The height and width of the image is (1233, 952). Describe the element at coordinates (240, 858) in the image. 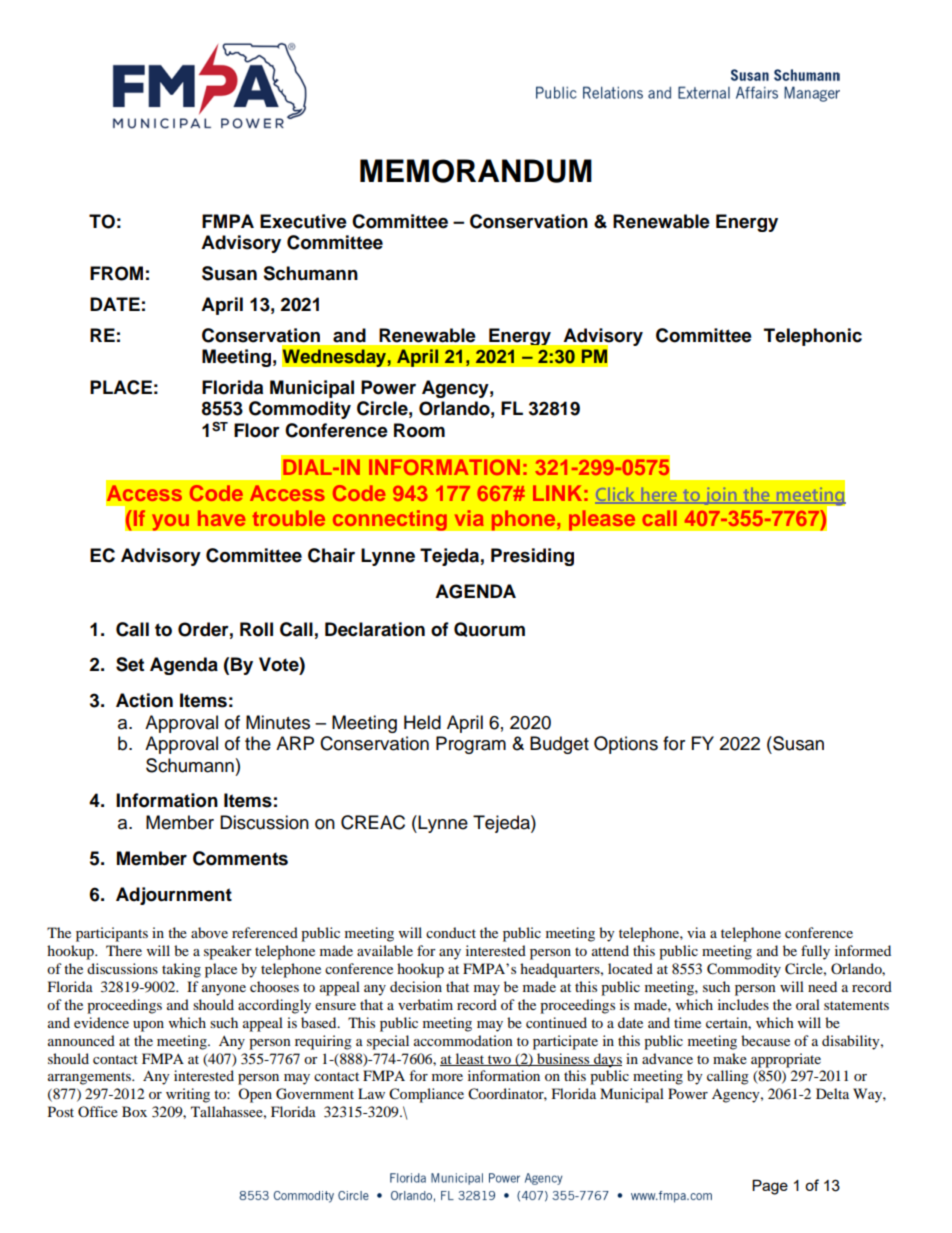

I see `Comments` at that location.
